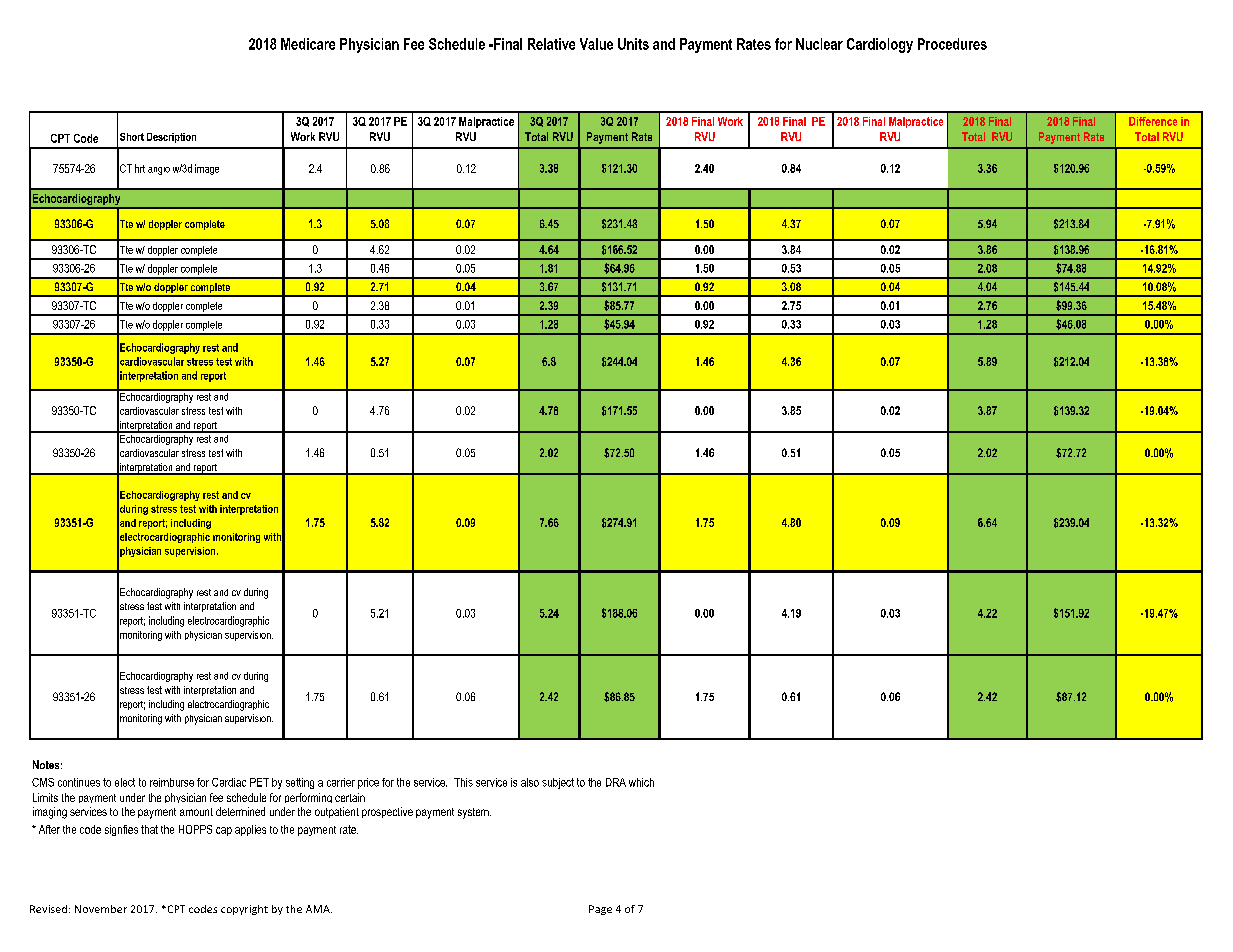 The image size is (1233, 952). I want to click on which, so click(641, 782).
